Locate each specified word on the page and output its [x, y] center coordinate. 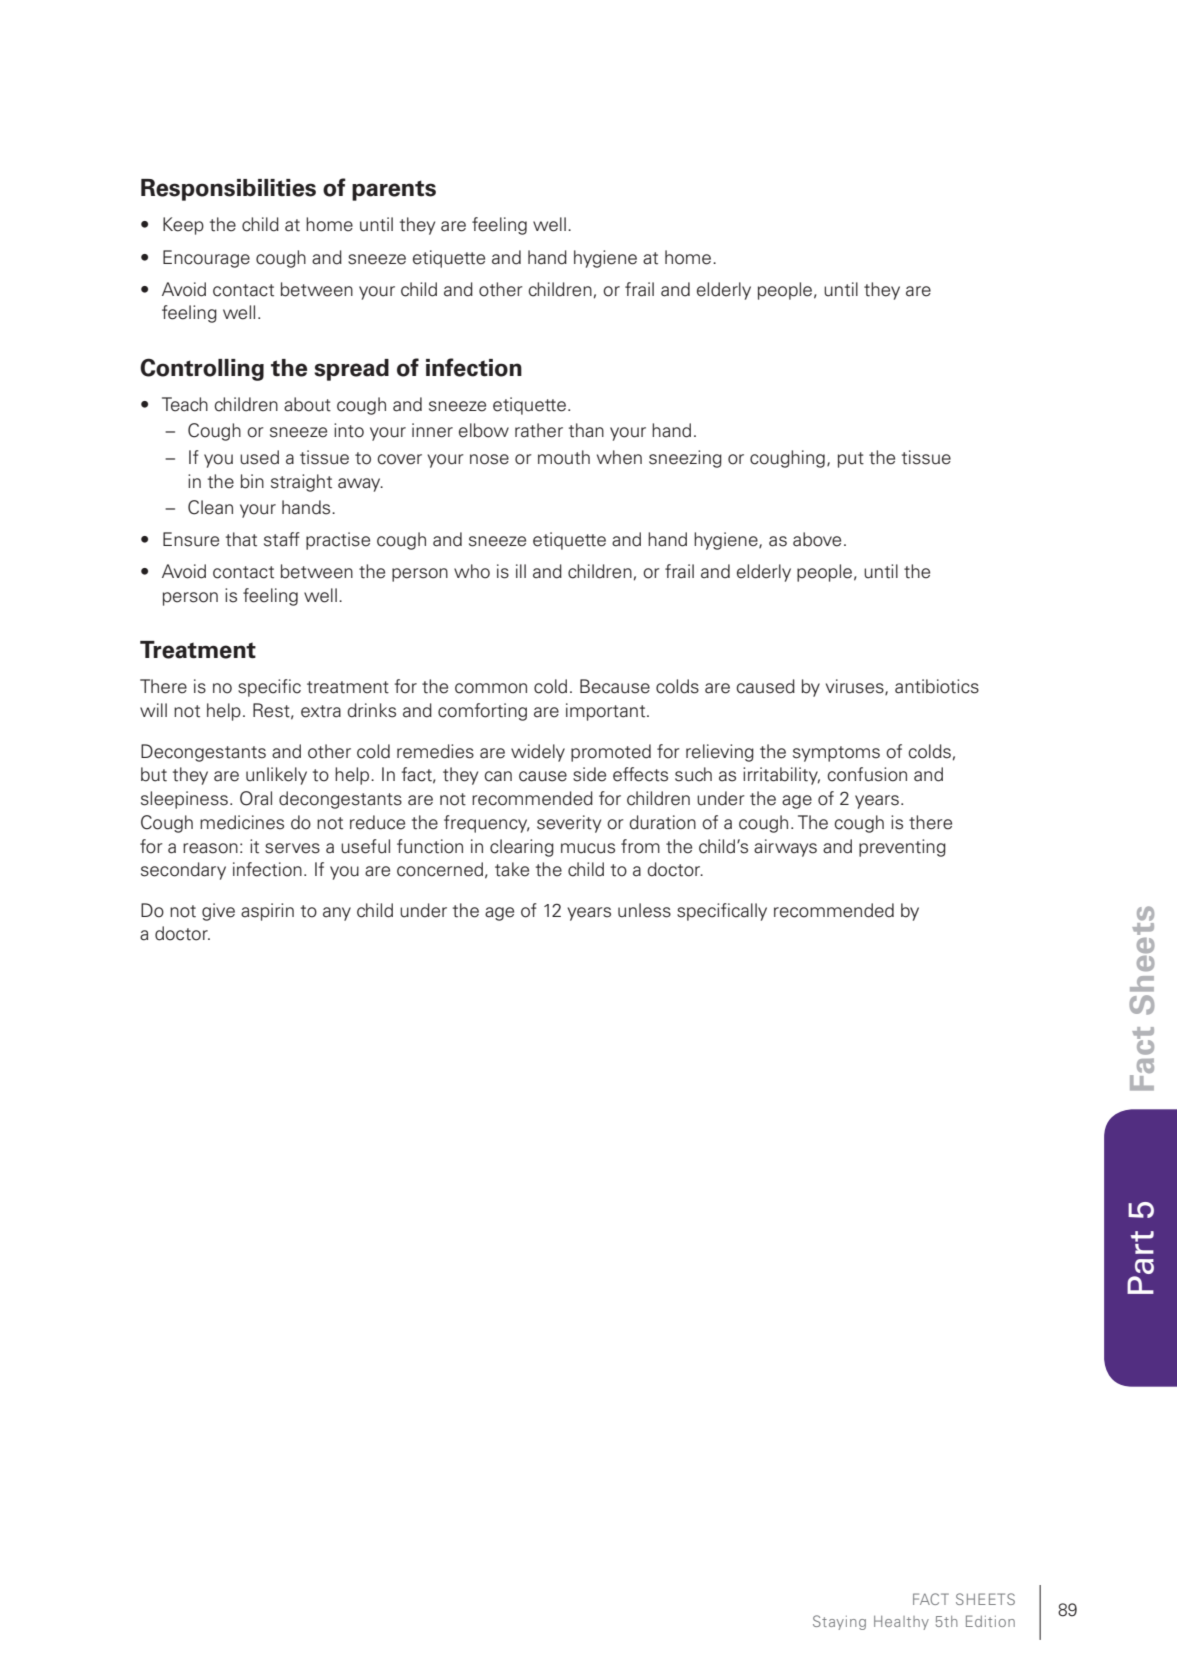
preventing [902, 848]
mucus [588, 848]
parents [394, 190]
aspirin [267, 912]
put [851, 460]
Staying [839, 1622]
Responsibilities [228, 190]
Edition [990, 1621]
